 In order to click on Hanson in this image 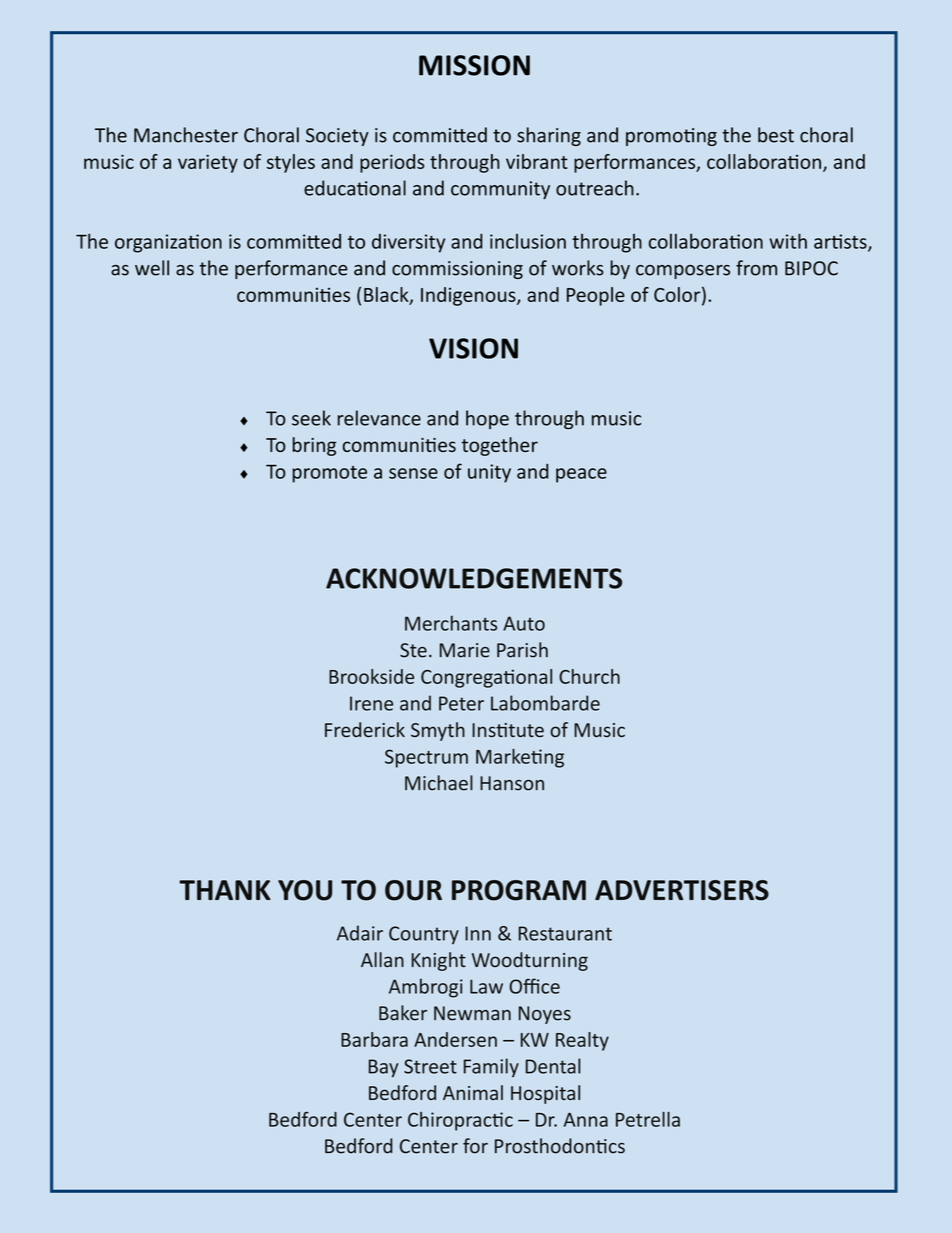, I will do `click(512, 783)`.
